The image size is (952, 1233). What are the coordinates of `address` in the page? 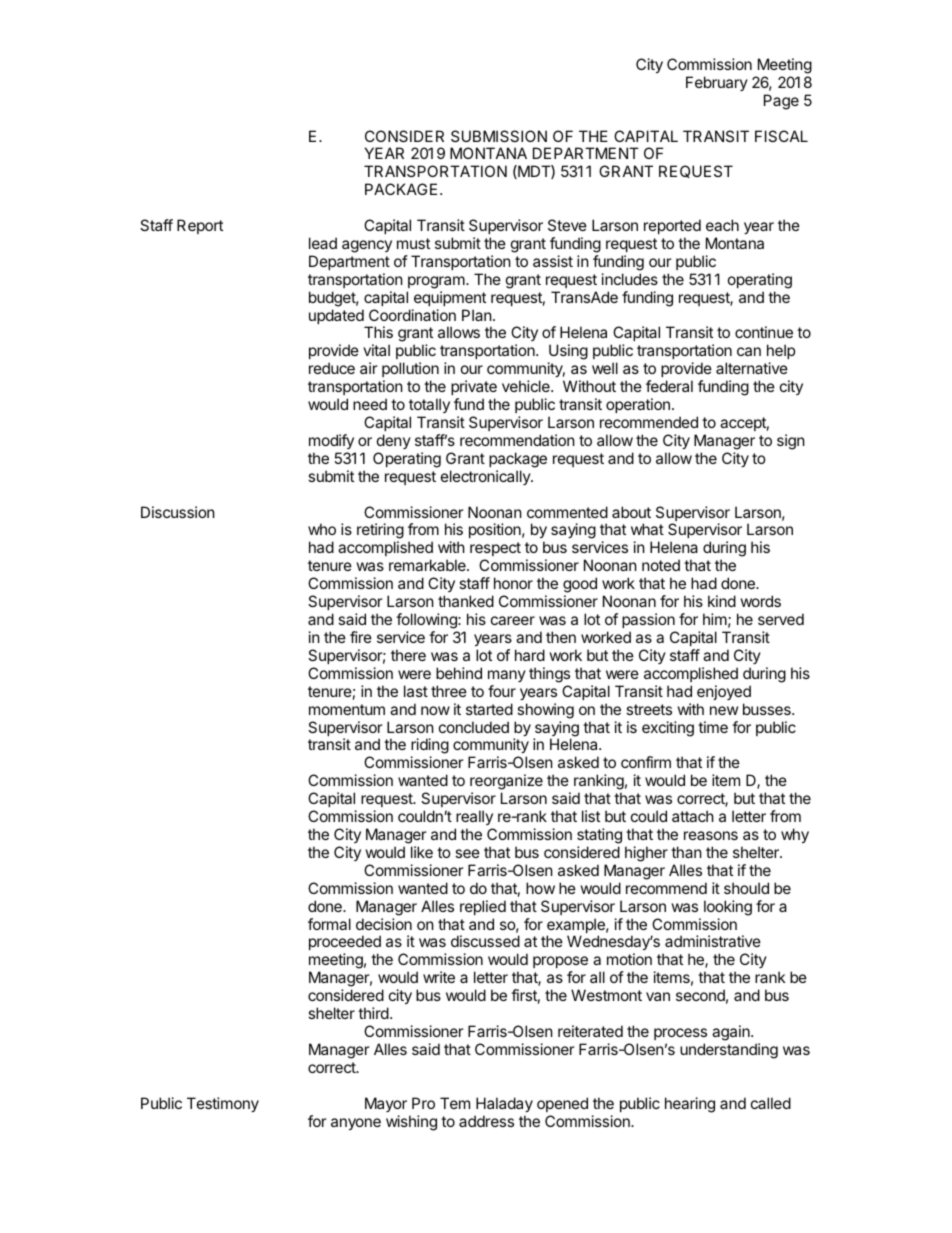 It's located at (486, 1121).
